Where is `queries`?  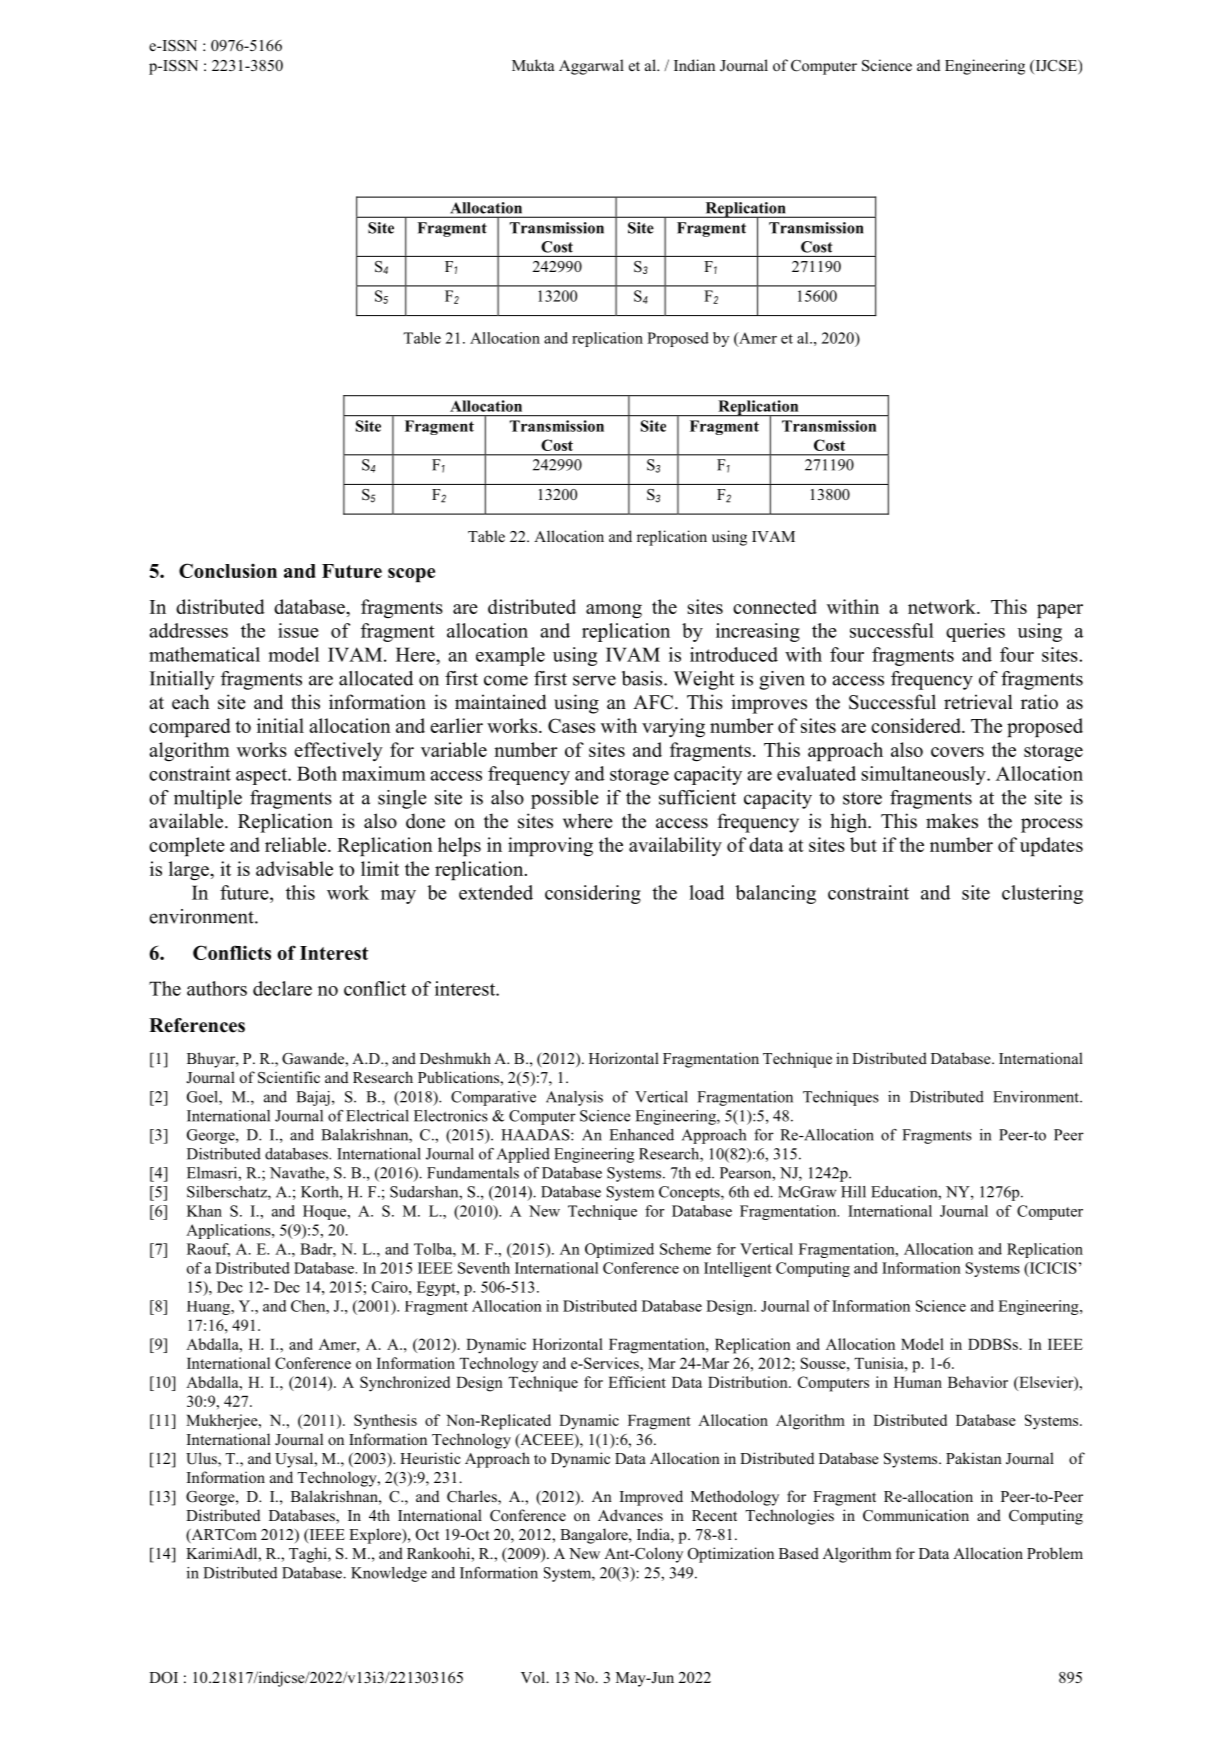
queries is located at coordinates (975, 632).
